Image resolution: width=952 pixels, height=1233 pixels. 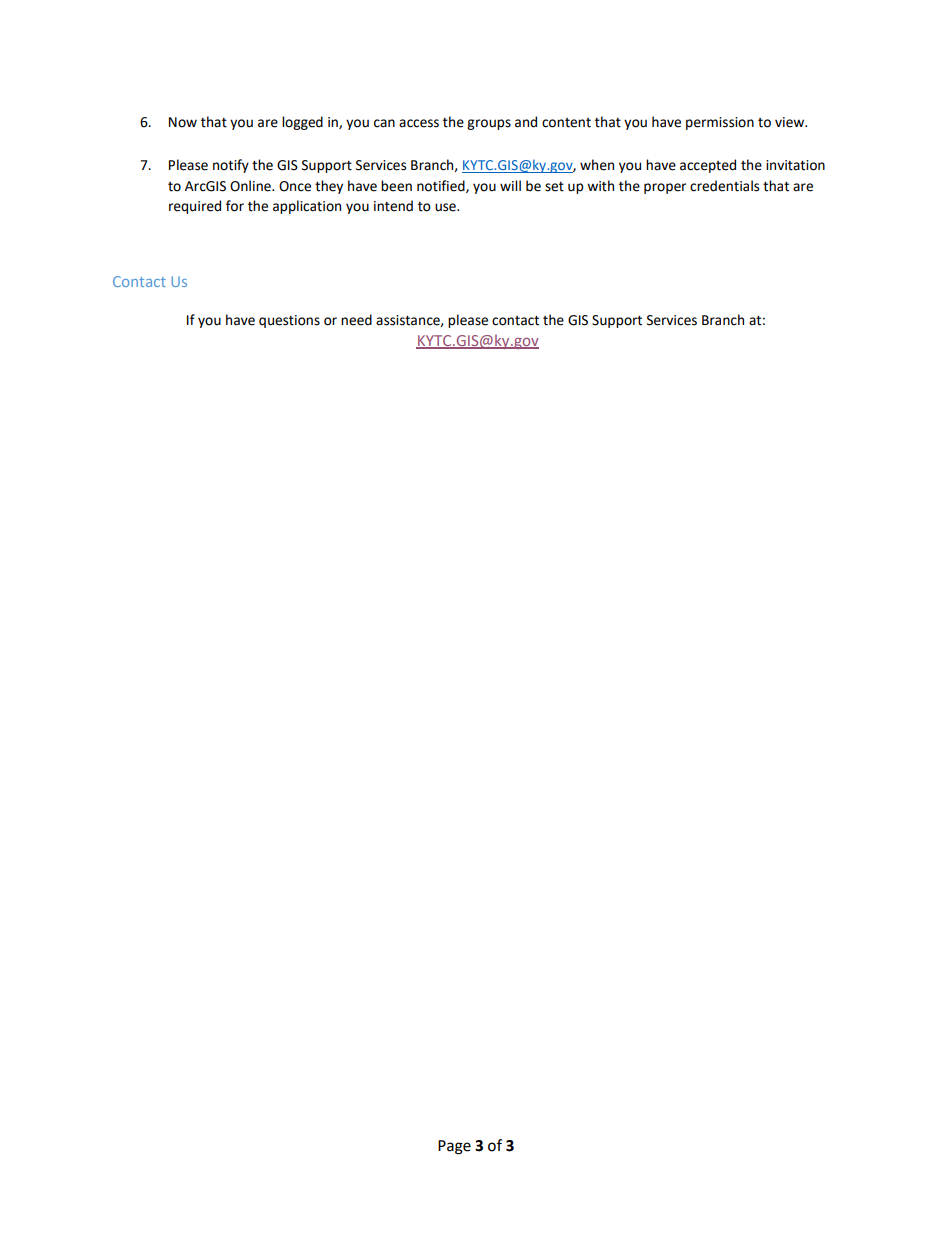 What do you see at coordinates (231, 166) in the image?
I see `notify` at bounding box center [231, 166].
